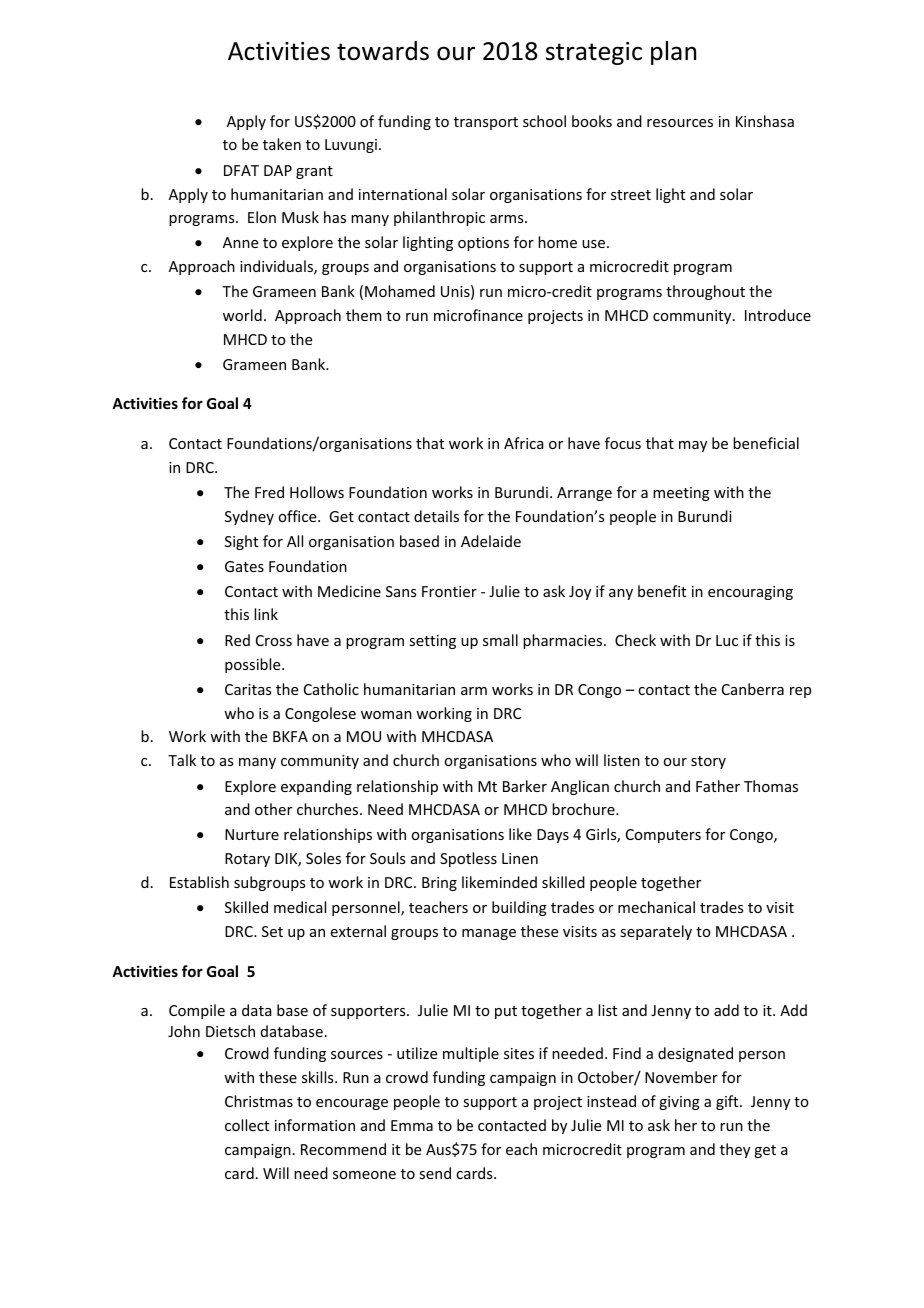 The image size is (924, 1308). Describe the element at coordinates (656, 907) in the document. I see `mechanical` at that location.
